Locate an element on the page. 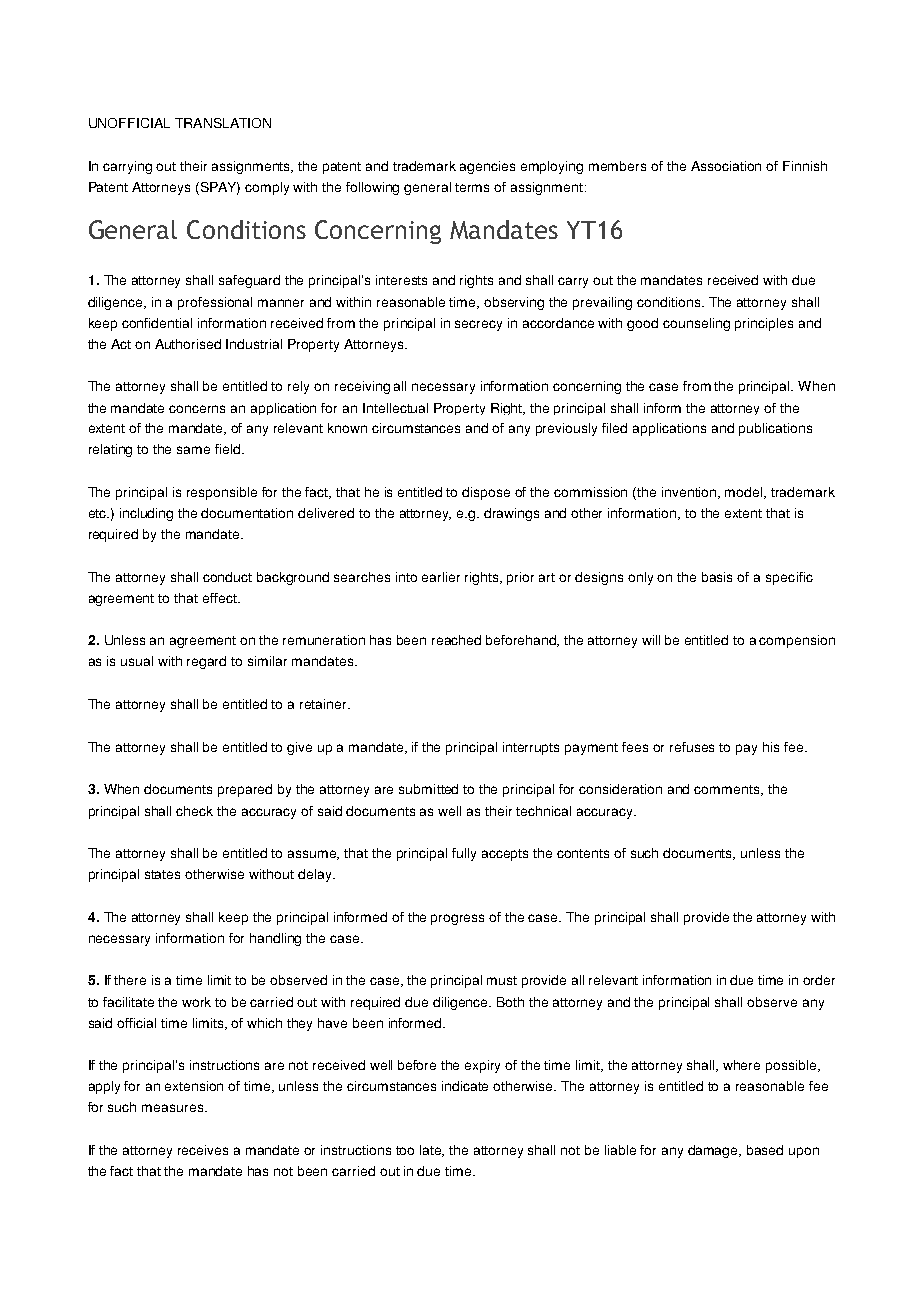  Intellectual is located at coordinates (395, 408).
